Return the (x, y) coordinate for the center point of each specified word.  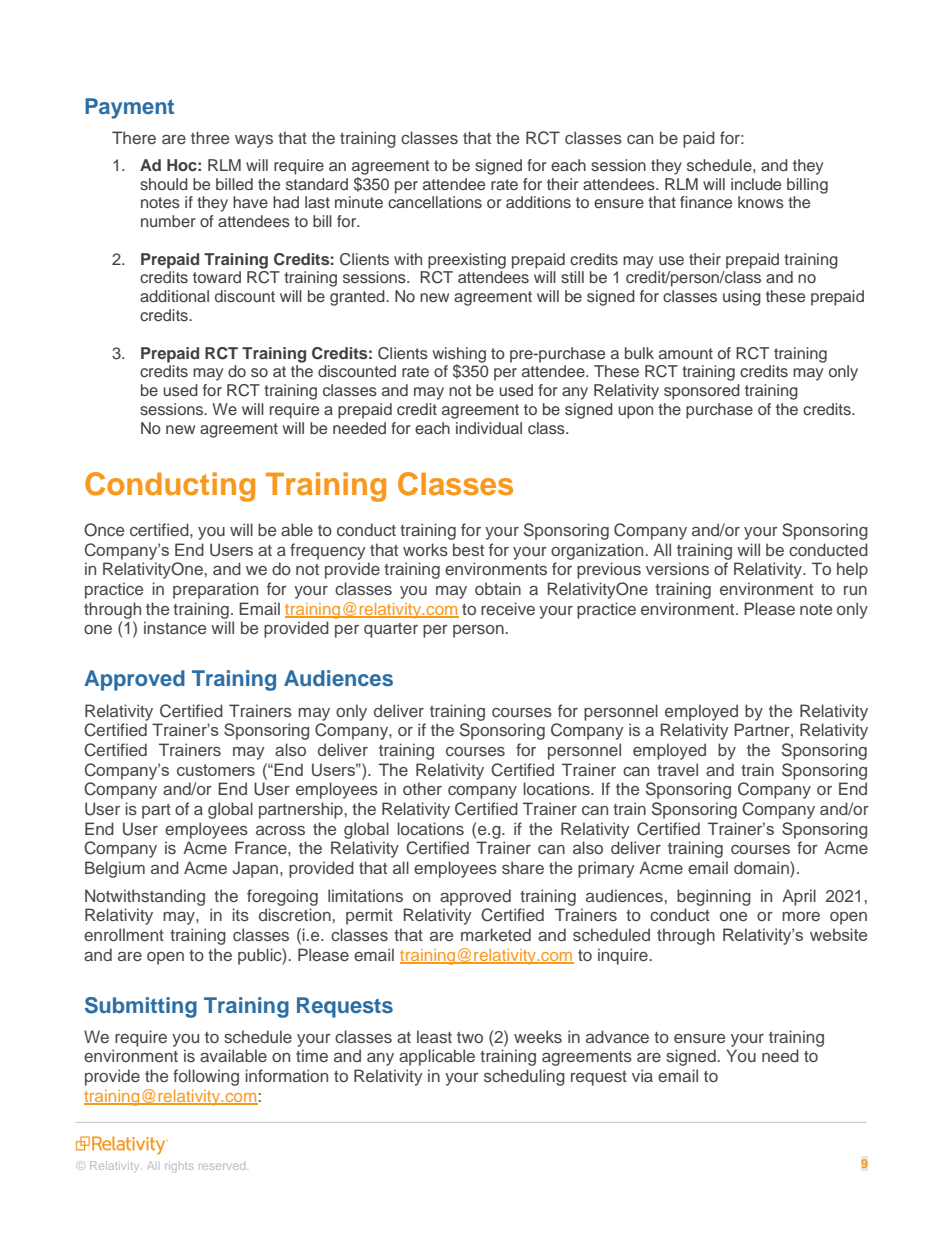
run (855, 590)
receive (508, 608)
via (642, 1075)
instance (175, 627)
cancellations (435, 202)
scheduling (524, 1077)
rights (179, 1166)
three (210, 137)
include (756, 184)
